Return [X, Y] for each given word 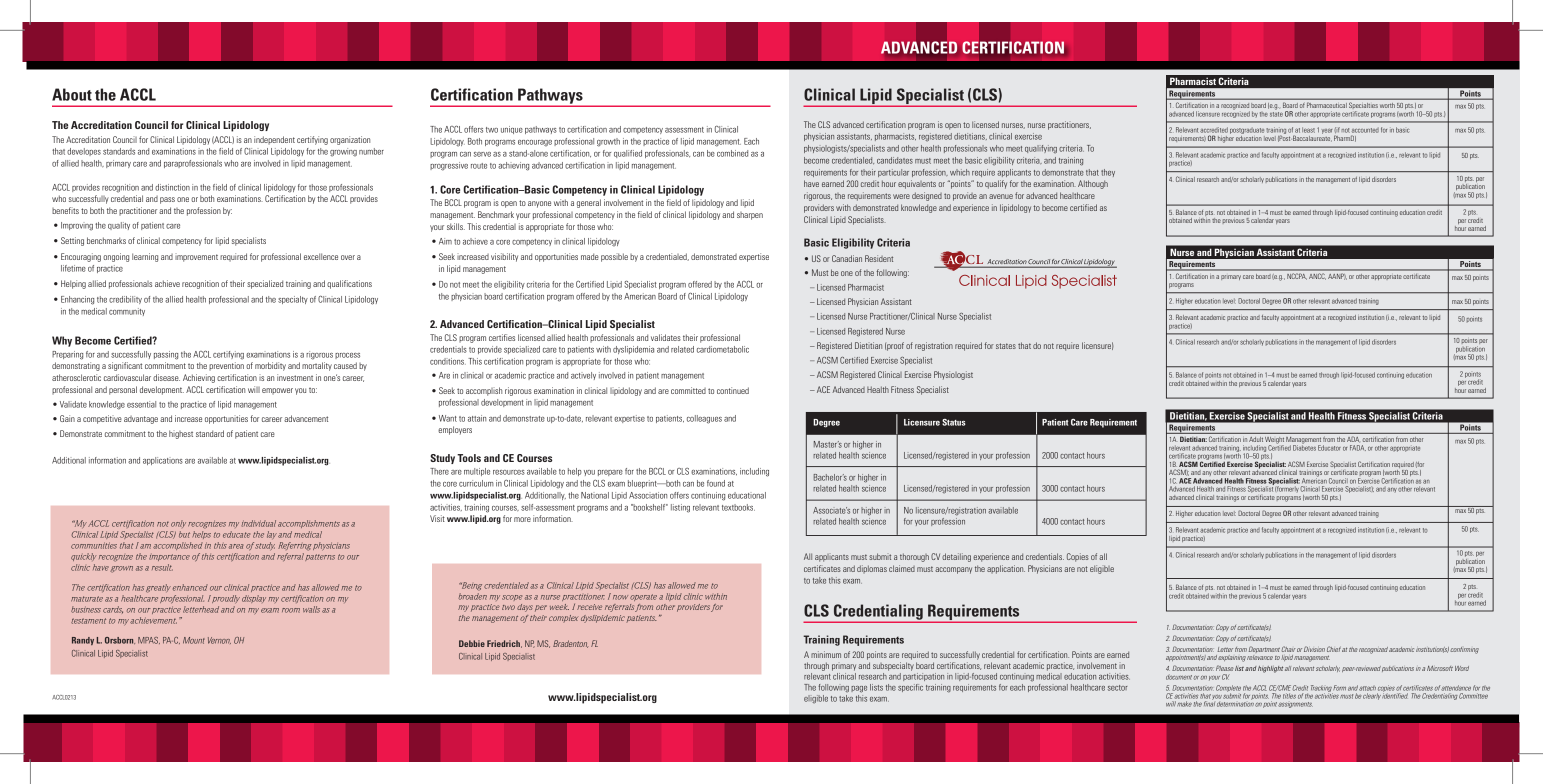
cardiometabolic [723, 349]
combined [732, 153]
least [1308, 130]
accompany [953, 570]
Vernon [219, 640]
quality [119, 226]
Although [1093, 184]
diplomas [872, 569]
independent [274, 140]
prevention [226, 366]
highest [181, 434]
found [716, 483]
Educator [1329, 448]
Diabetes [1304, 447]
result [162, 567]
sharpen [750, 216]
